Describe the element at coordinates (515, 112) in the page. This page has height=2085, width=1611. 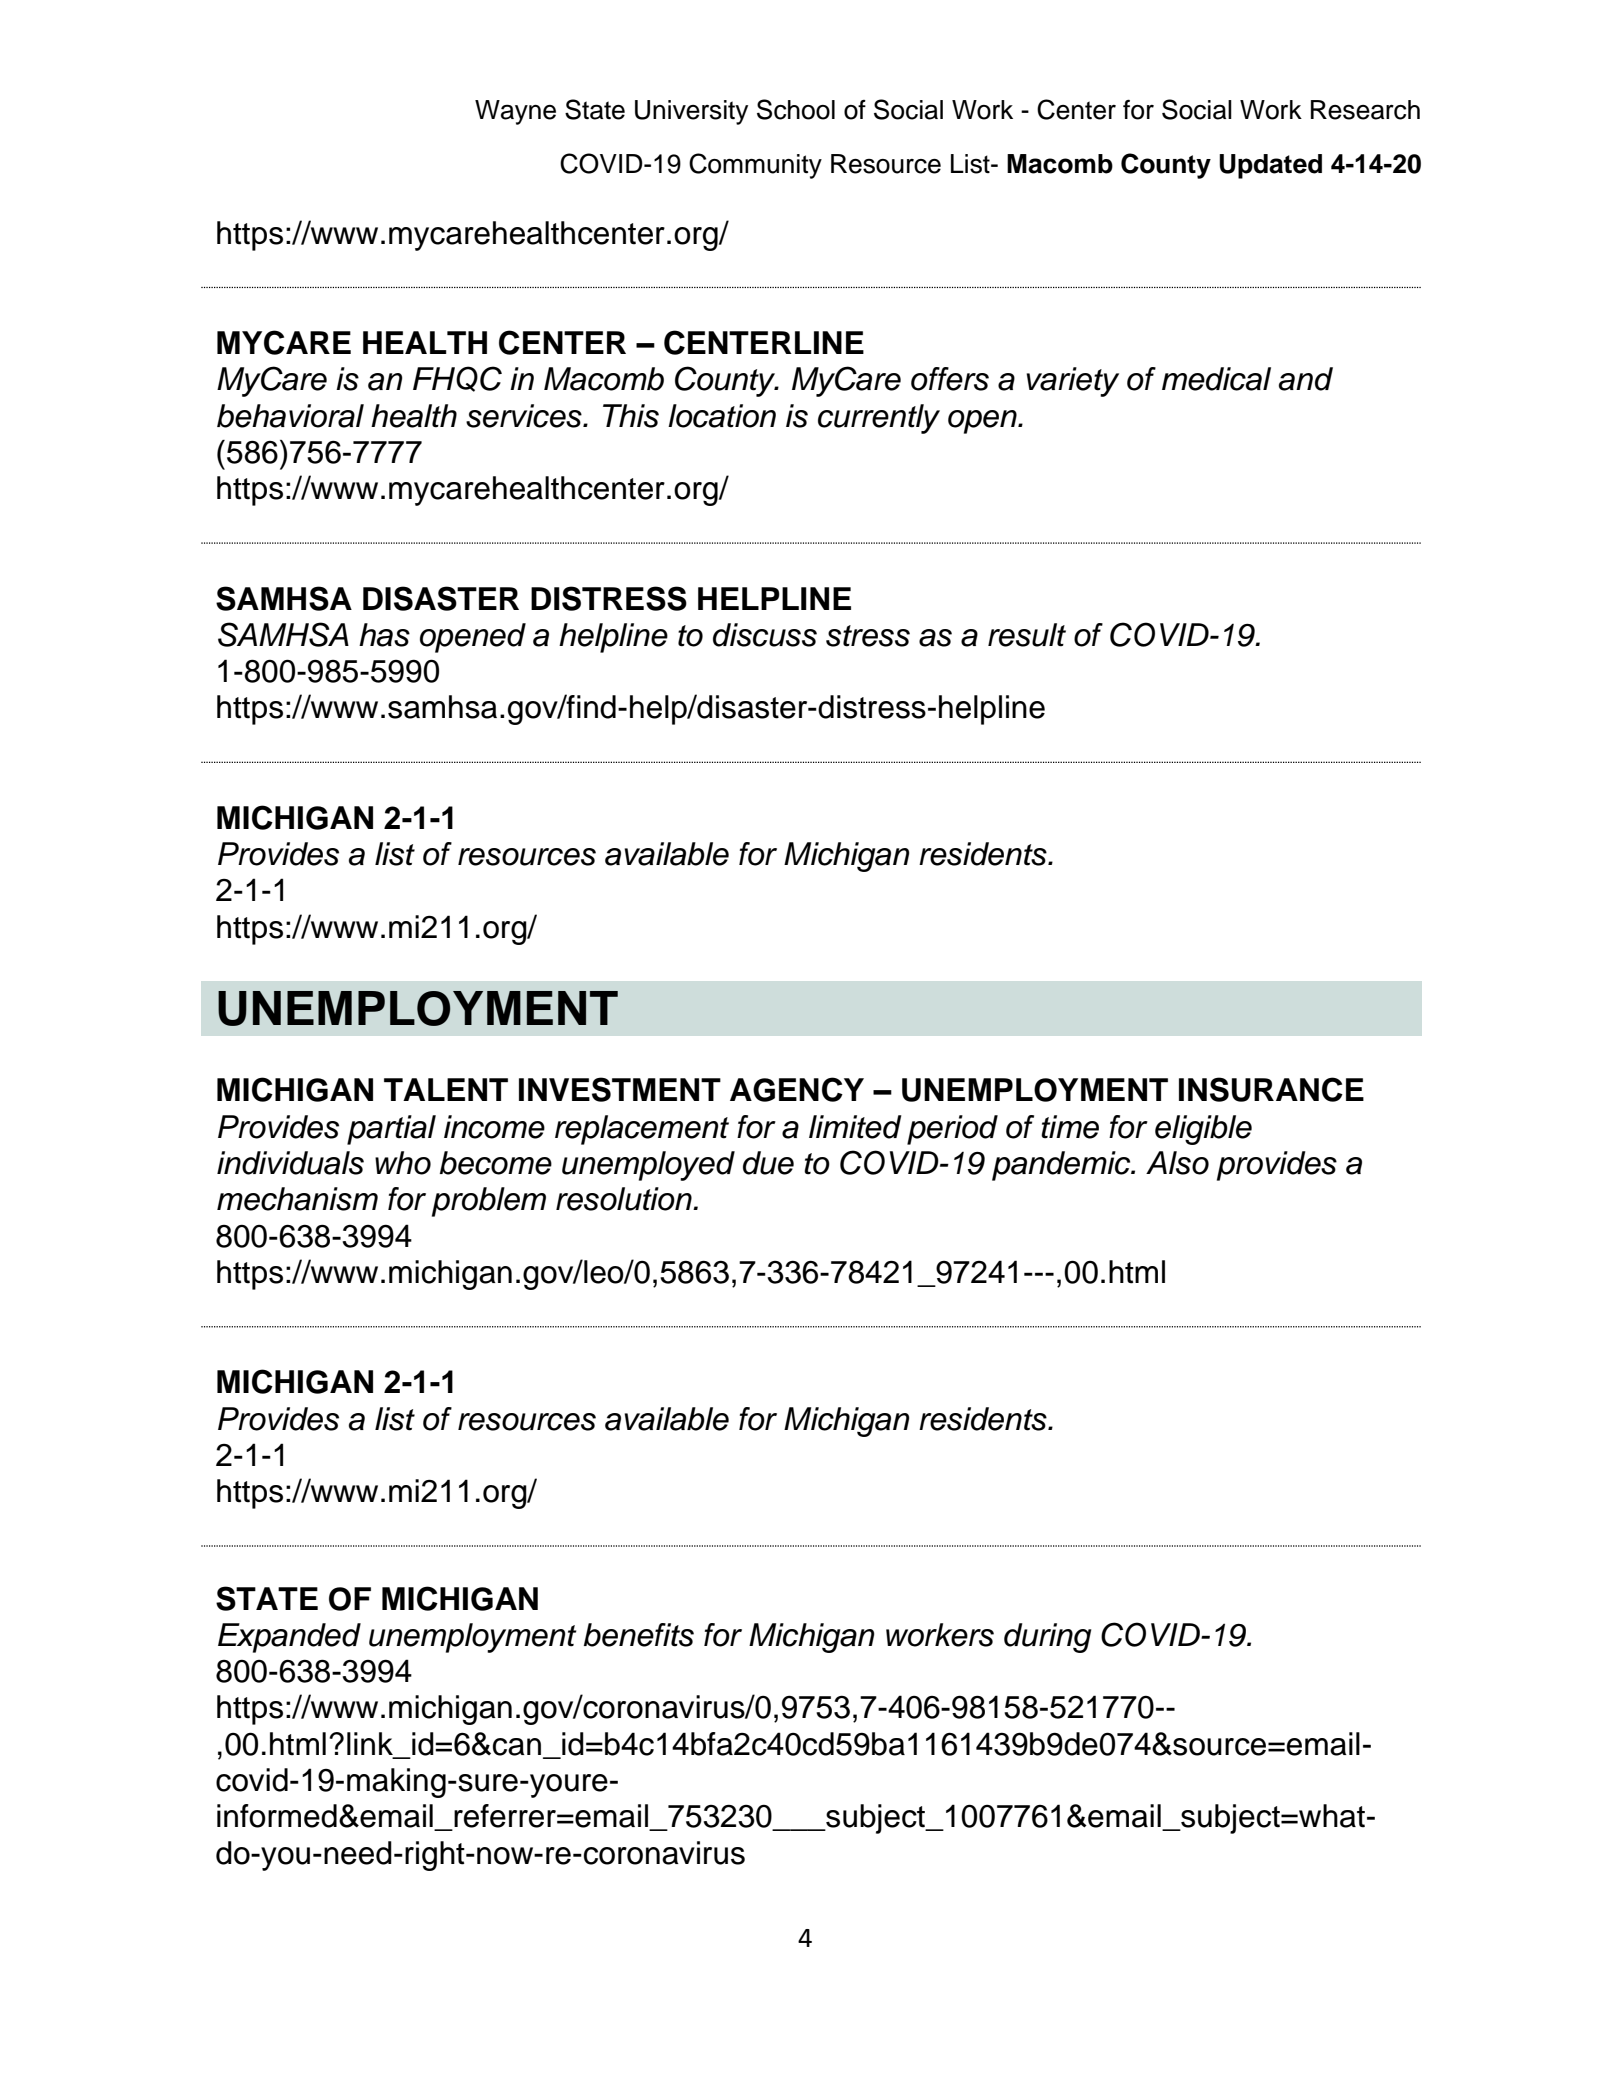
I see `Wayne` at that location.
